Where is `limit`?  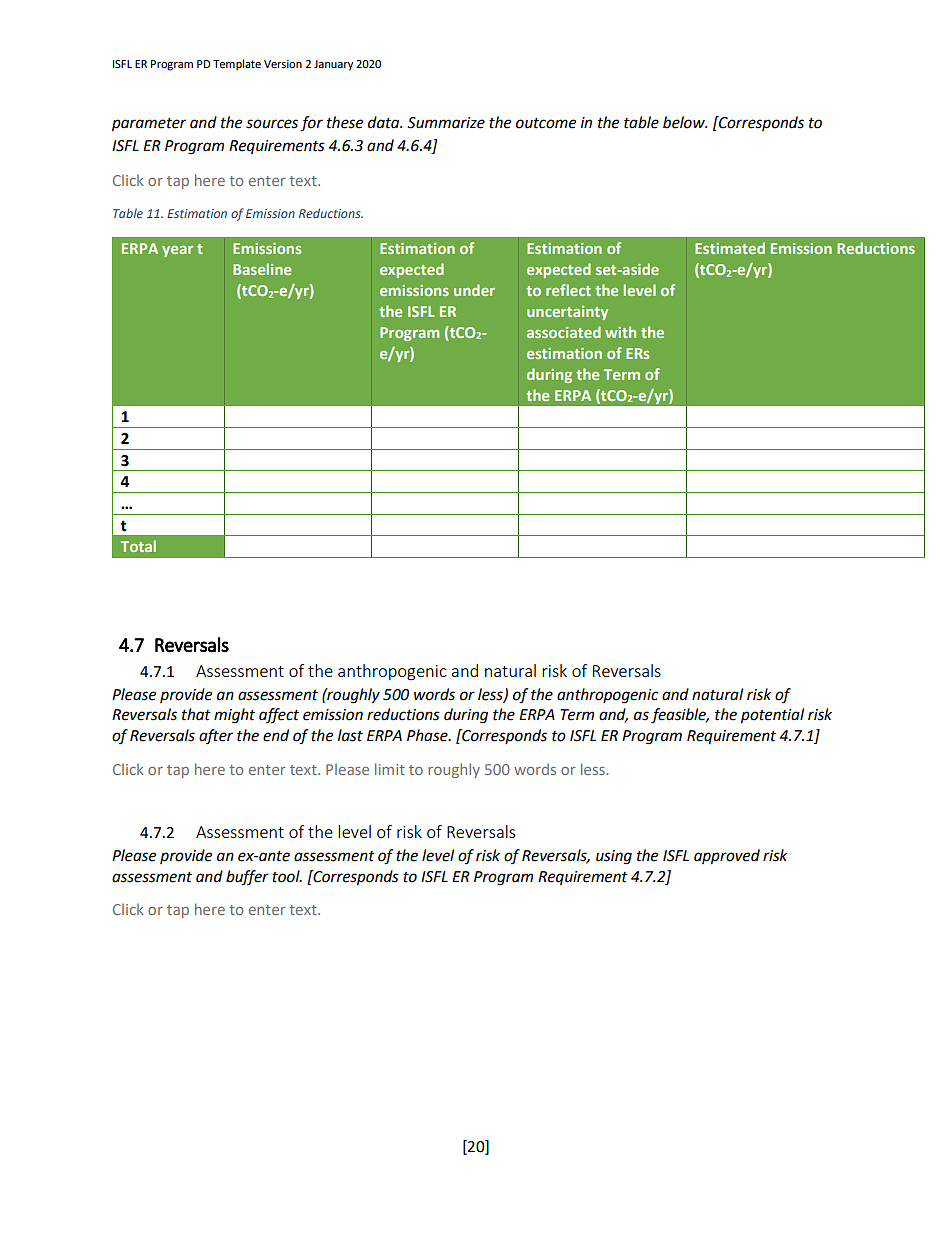
limit is located at coordinates (390, 769).
